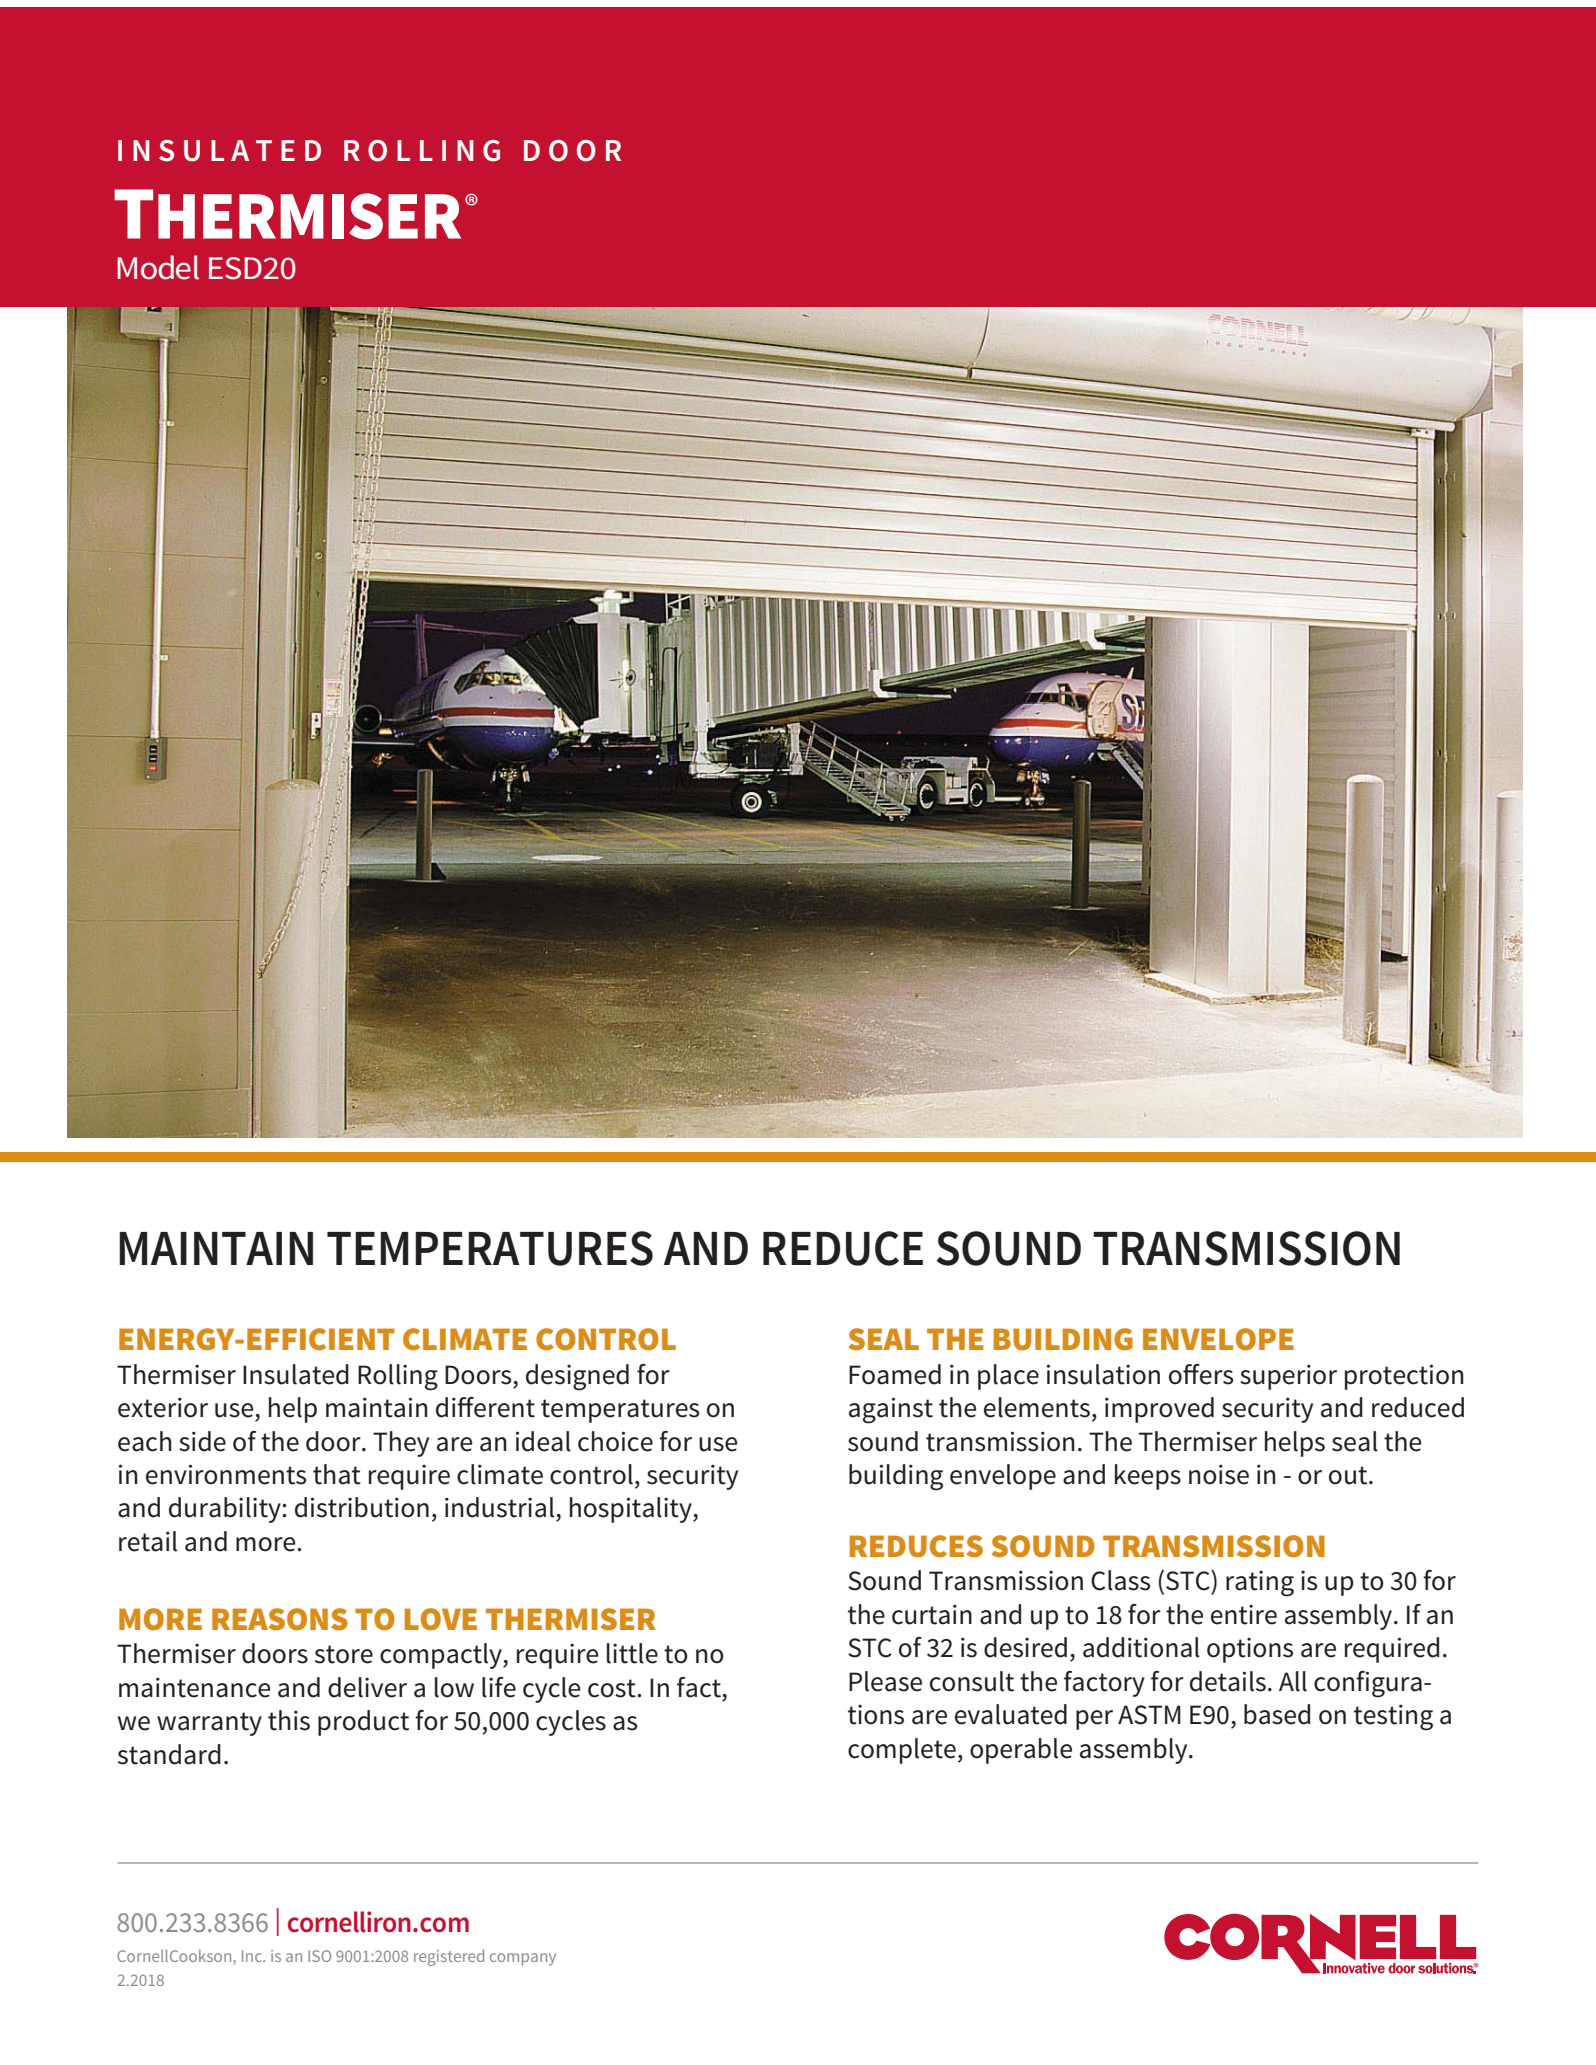 The height and width of the document is (2065, 1596). Describe the element at coordinates (1288, 1377) in the document. I see `superior` at that location.
